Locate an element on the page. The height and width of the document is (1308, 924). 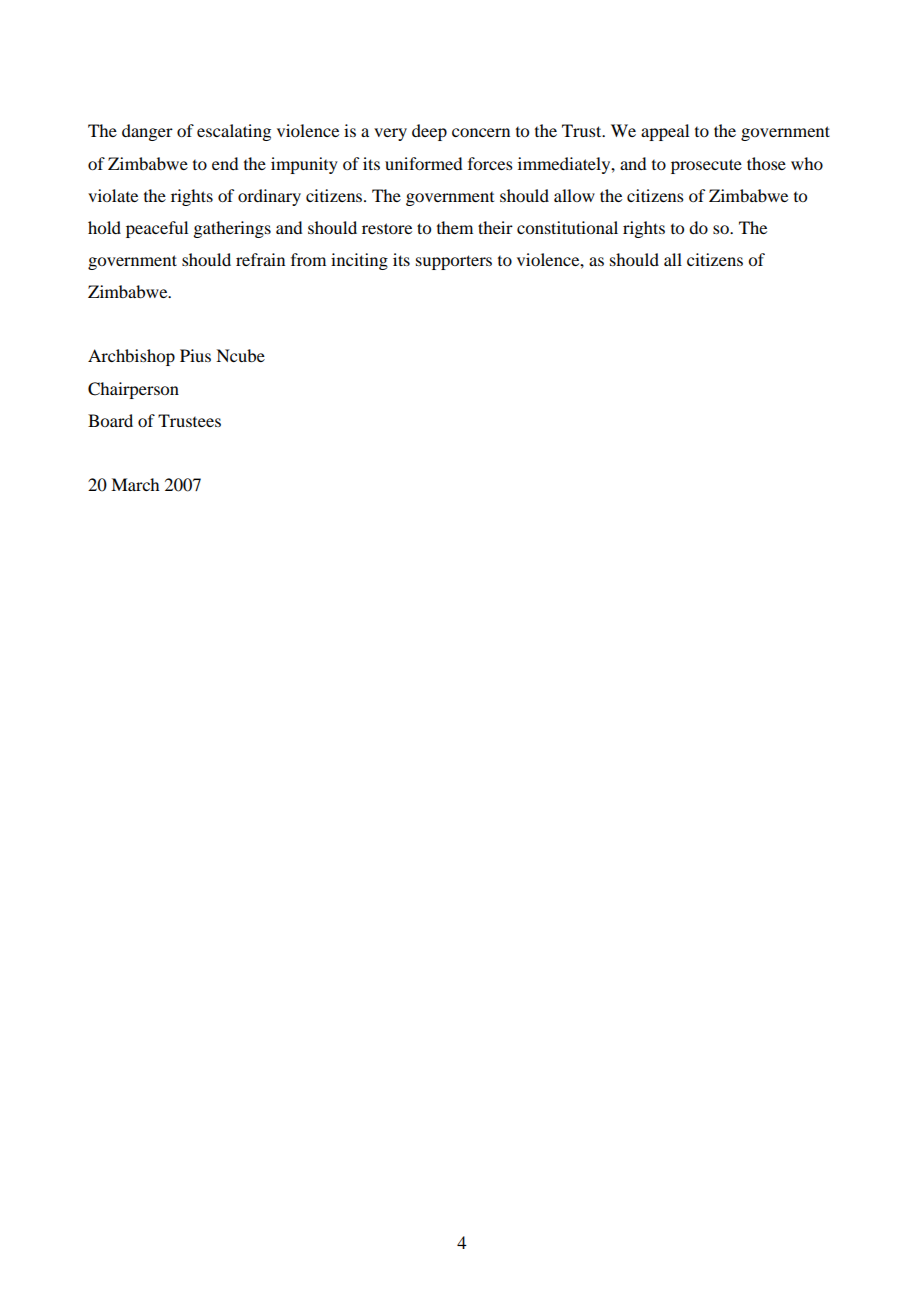
Archbishop is located at coordinates (131, 357).
